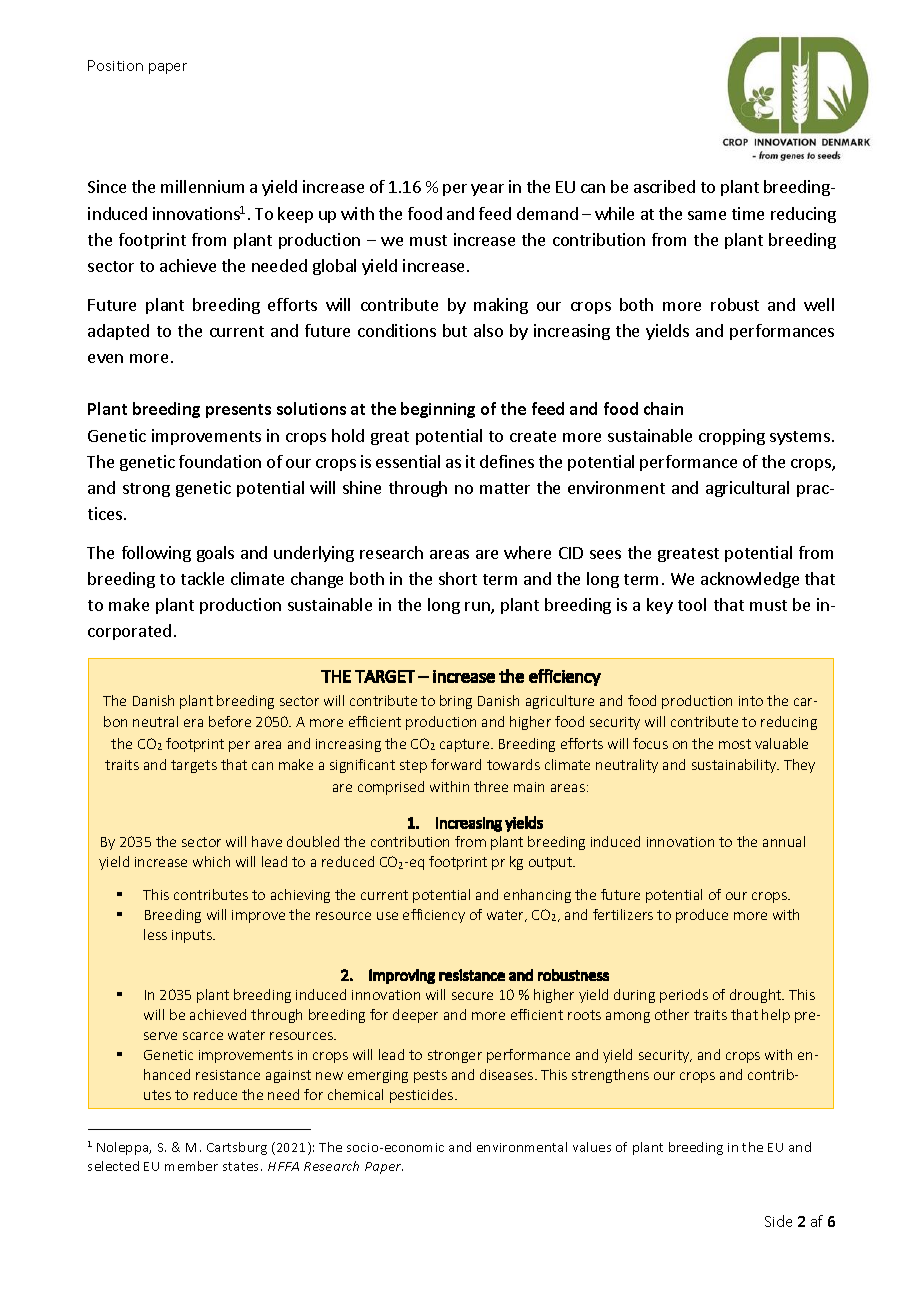  I want to click on run, so click(478, 608).
